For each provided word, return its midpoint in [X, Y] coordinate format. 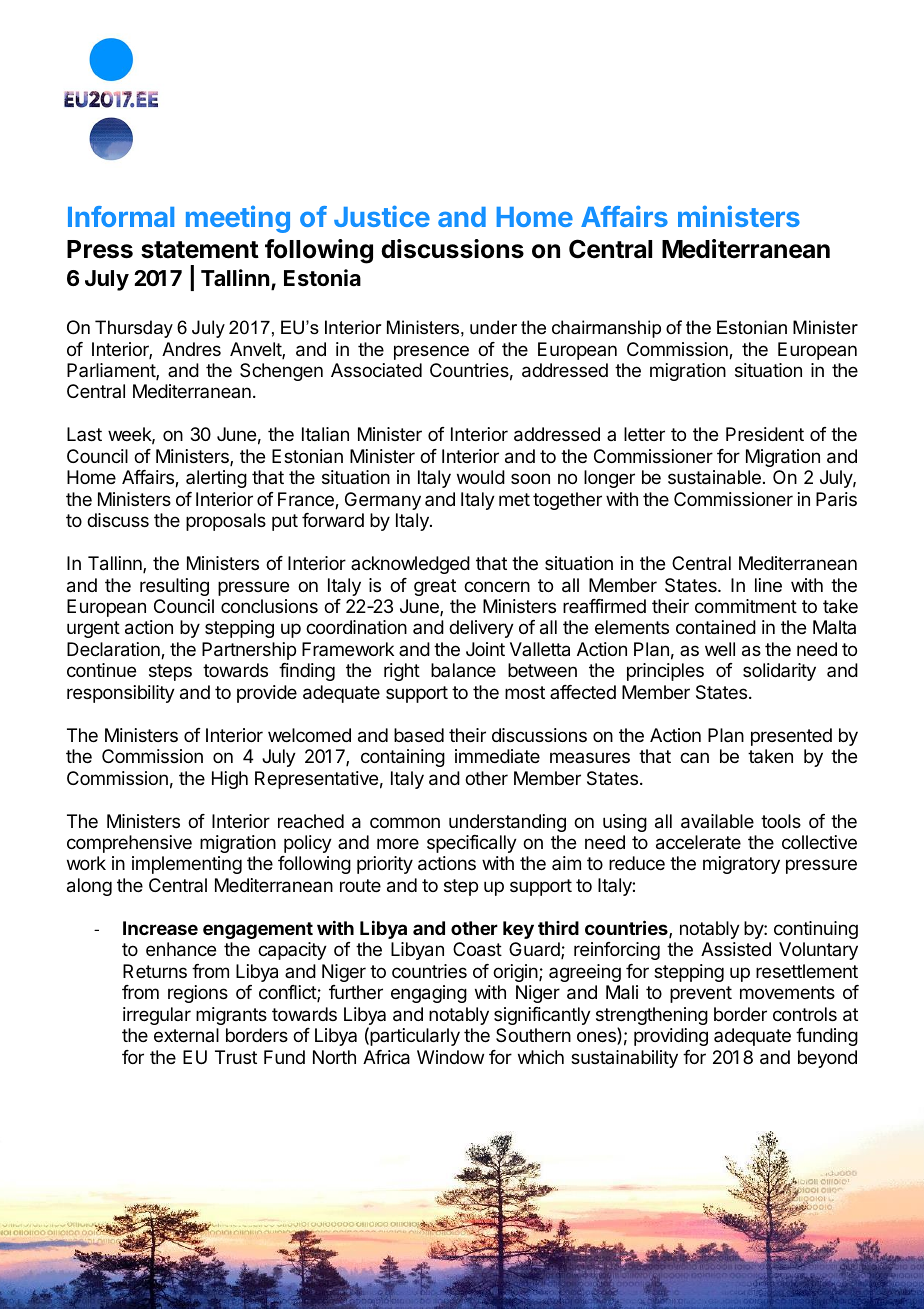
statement [200, 250]
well [720, 649]
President [765, 434]
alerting [216, 479]
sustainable [714, 477]
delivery [481, 629]
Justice [382, 216]
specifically [472, 844]
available [717, 821]
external [186, 1035]
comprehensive [129, 844]
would [481, 477]
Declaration [114, 650]
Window [450, 1057]
